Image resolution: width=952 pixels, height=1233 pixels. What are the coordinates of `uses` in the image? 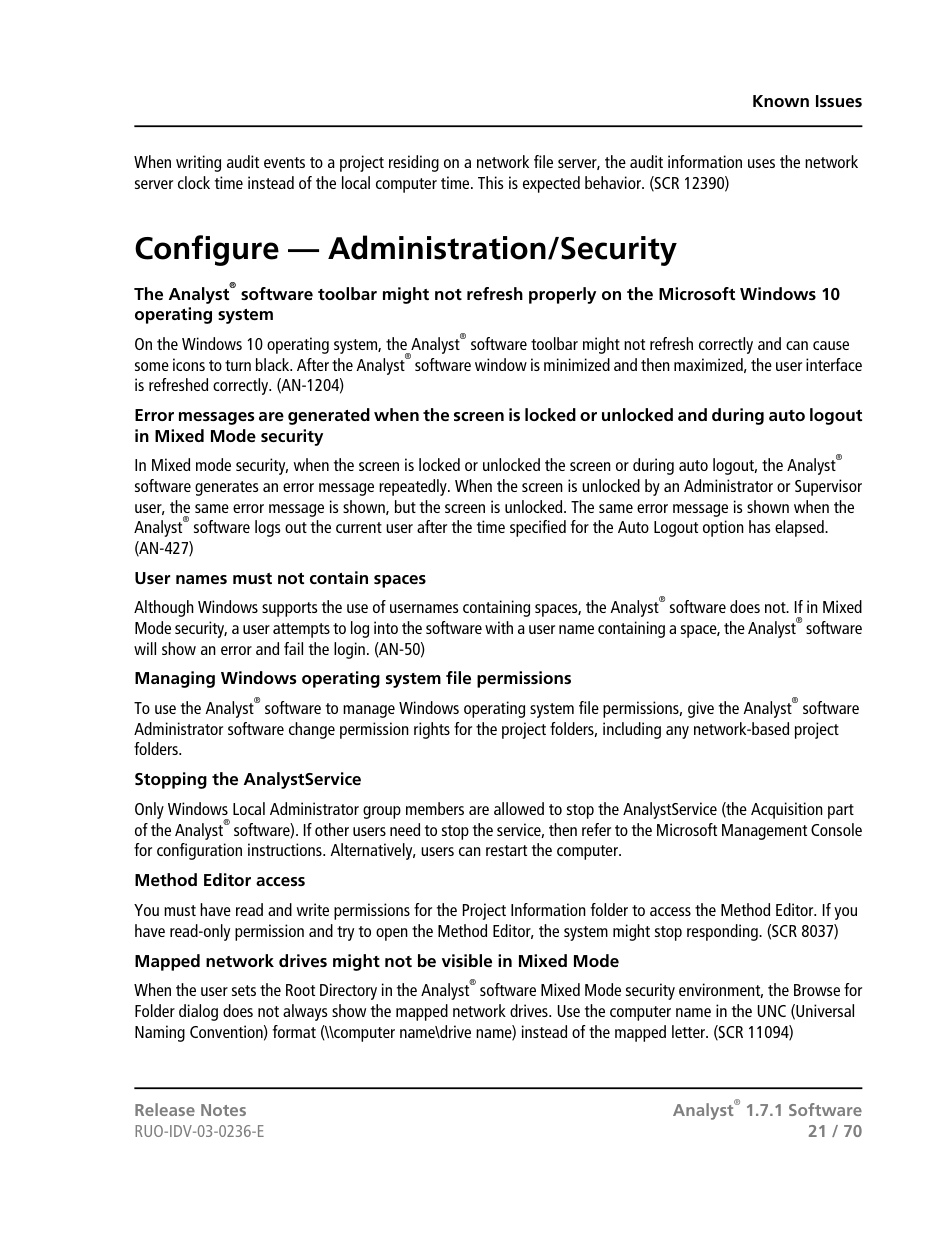 It's located at (761, 163).
